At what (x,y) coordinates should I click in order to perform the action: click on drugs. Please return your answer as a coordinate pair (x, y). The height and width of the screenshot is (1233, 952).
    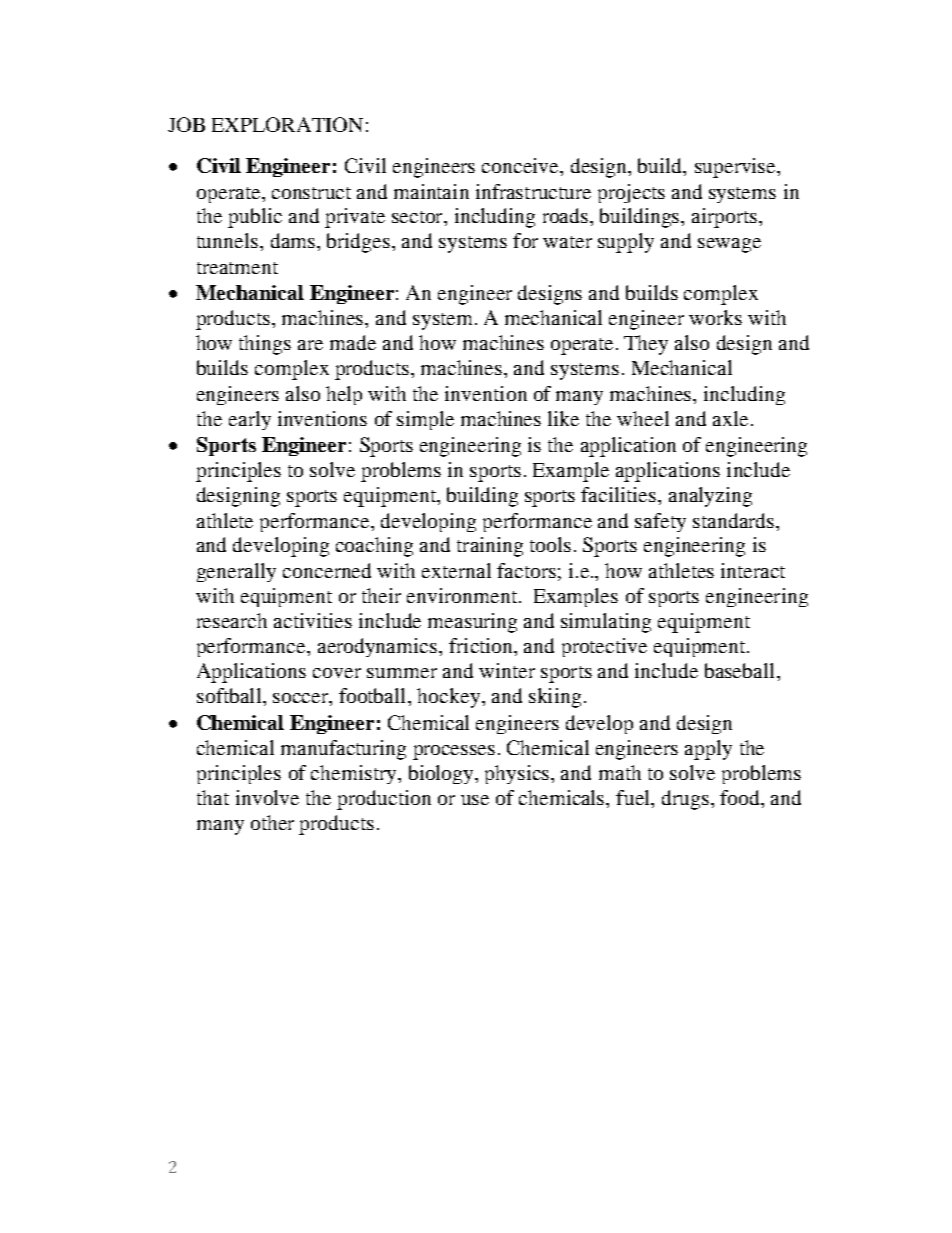
    Looking at the image, I should click on (685, 800).
